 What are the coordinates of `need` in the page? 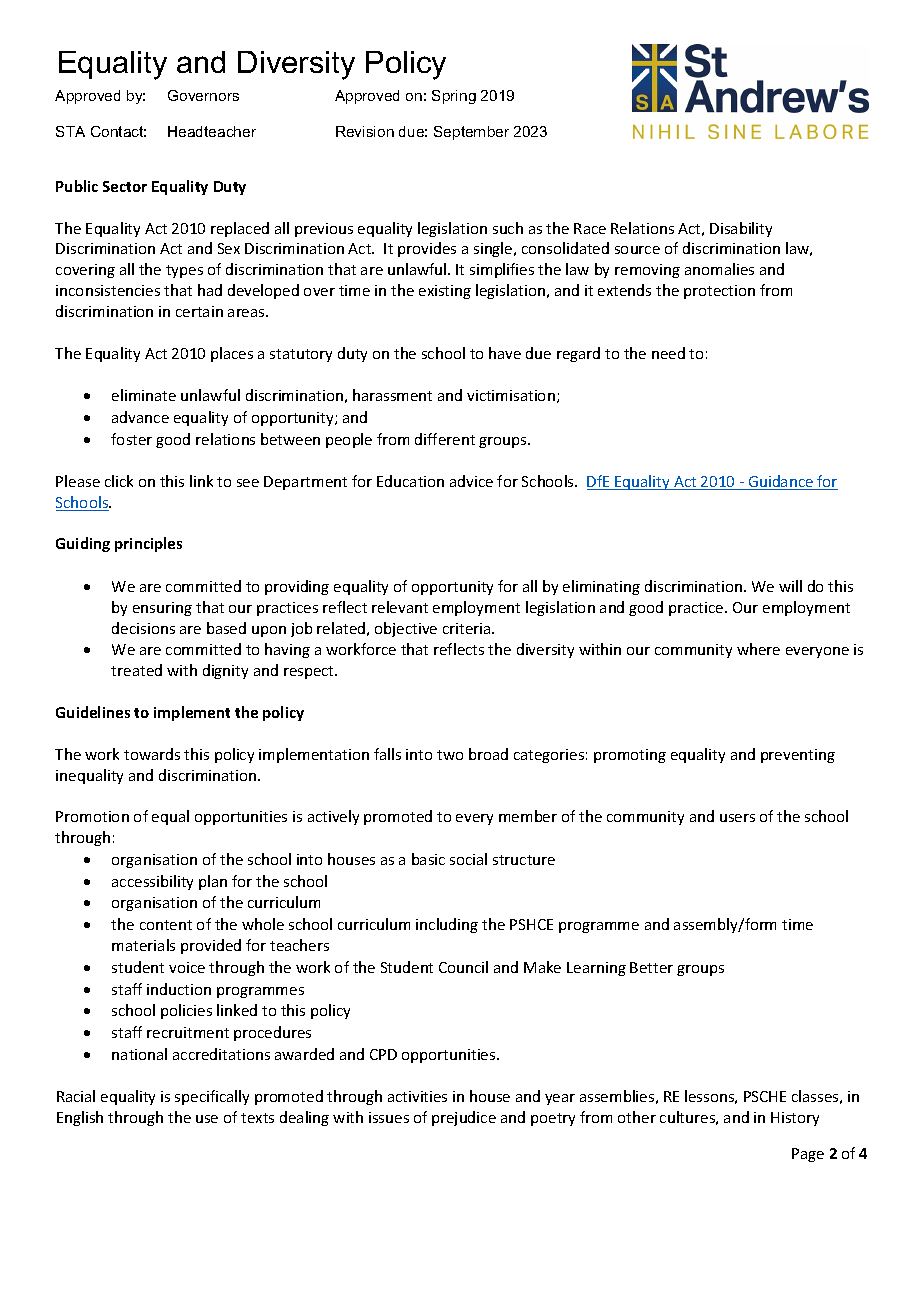 It's located at (668, 353).
